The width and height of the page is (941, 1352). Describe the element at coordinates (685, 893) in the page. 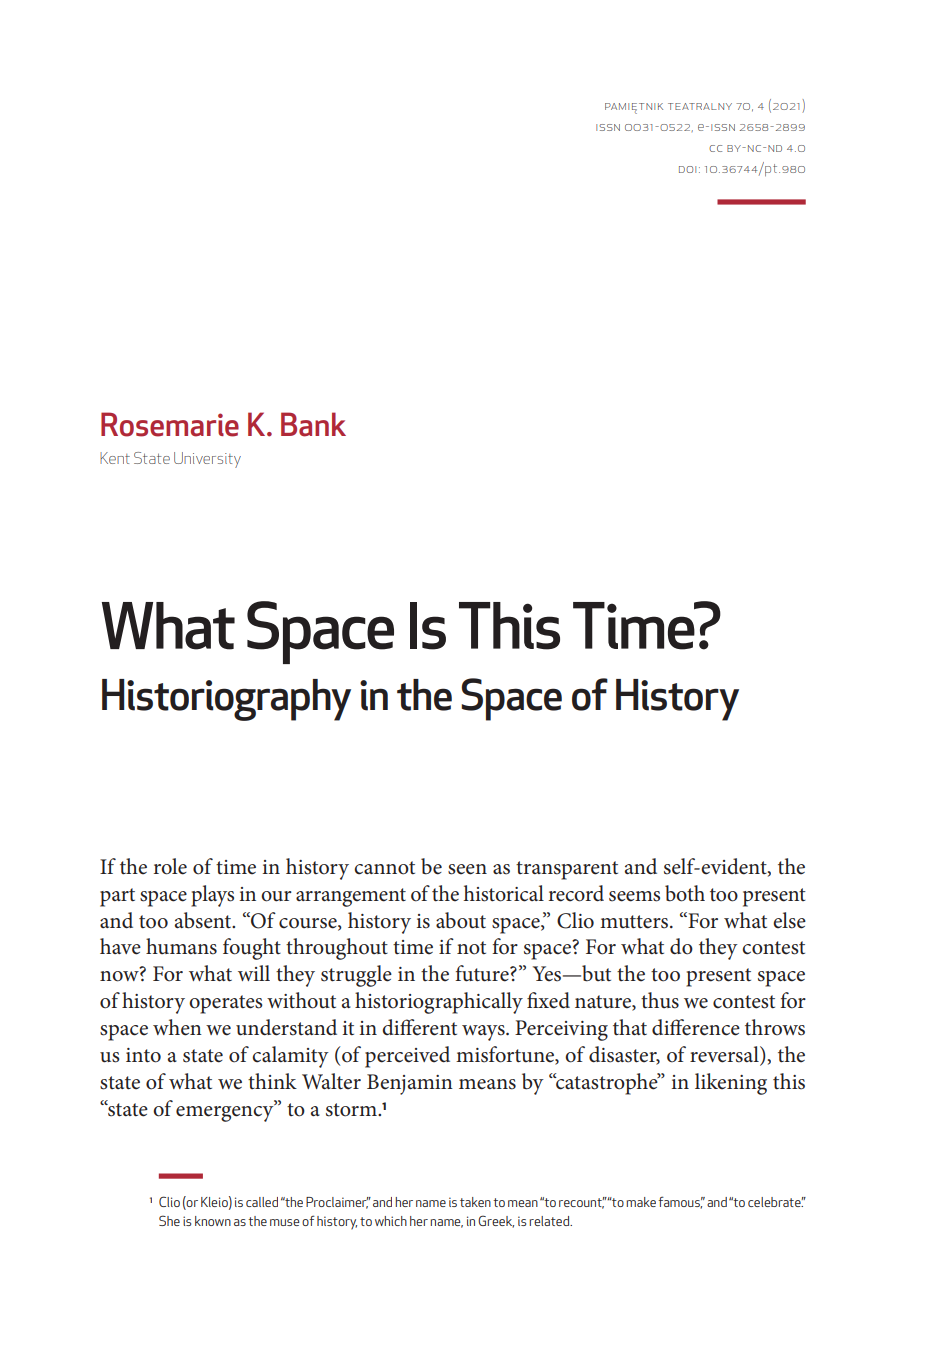

I see `both` at that location.
